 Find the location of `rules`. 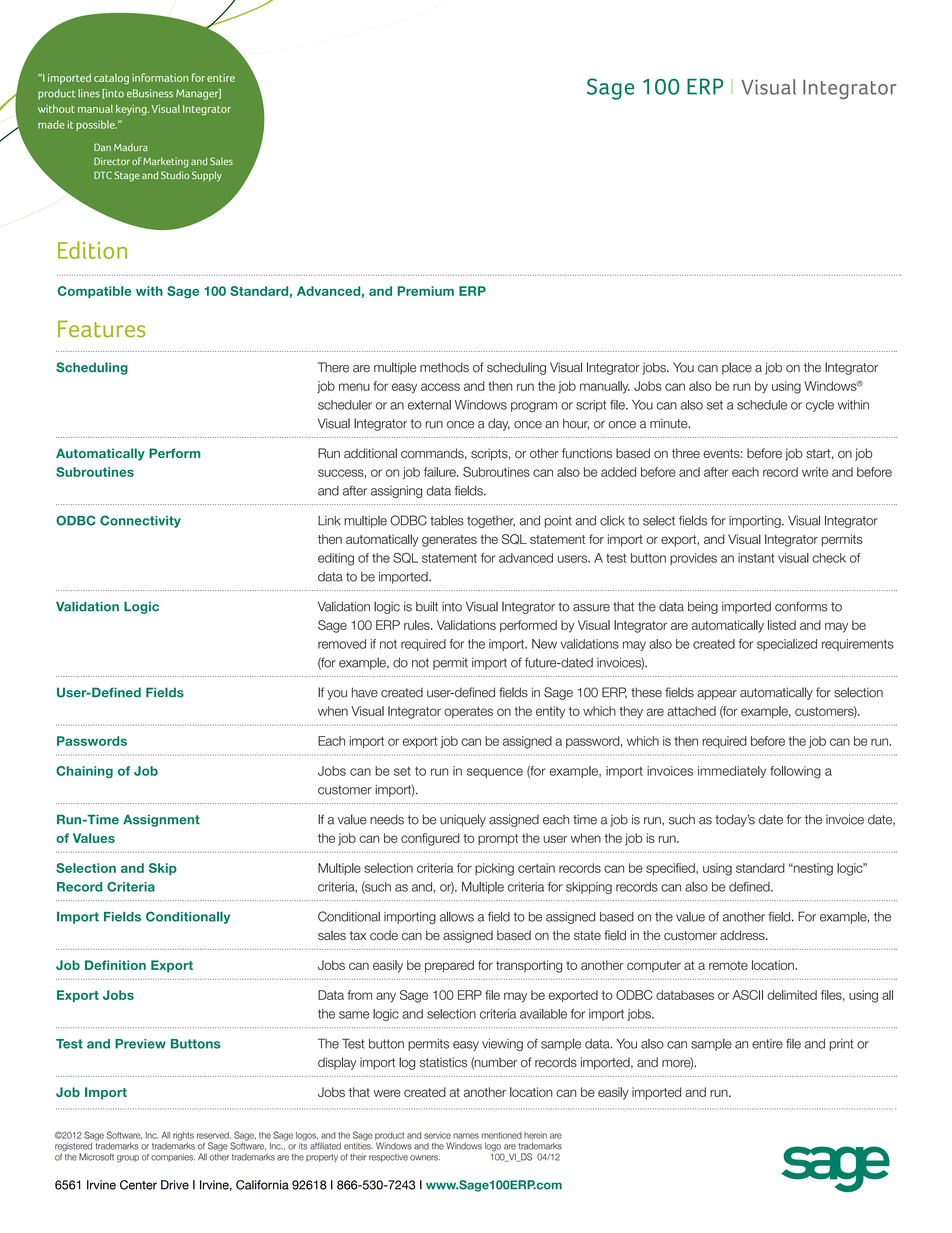

rules is located at coordinates (418, 625).
